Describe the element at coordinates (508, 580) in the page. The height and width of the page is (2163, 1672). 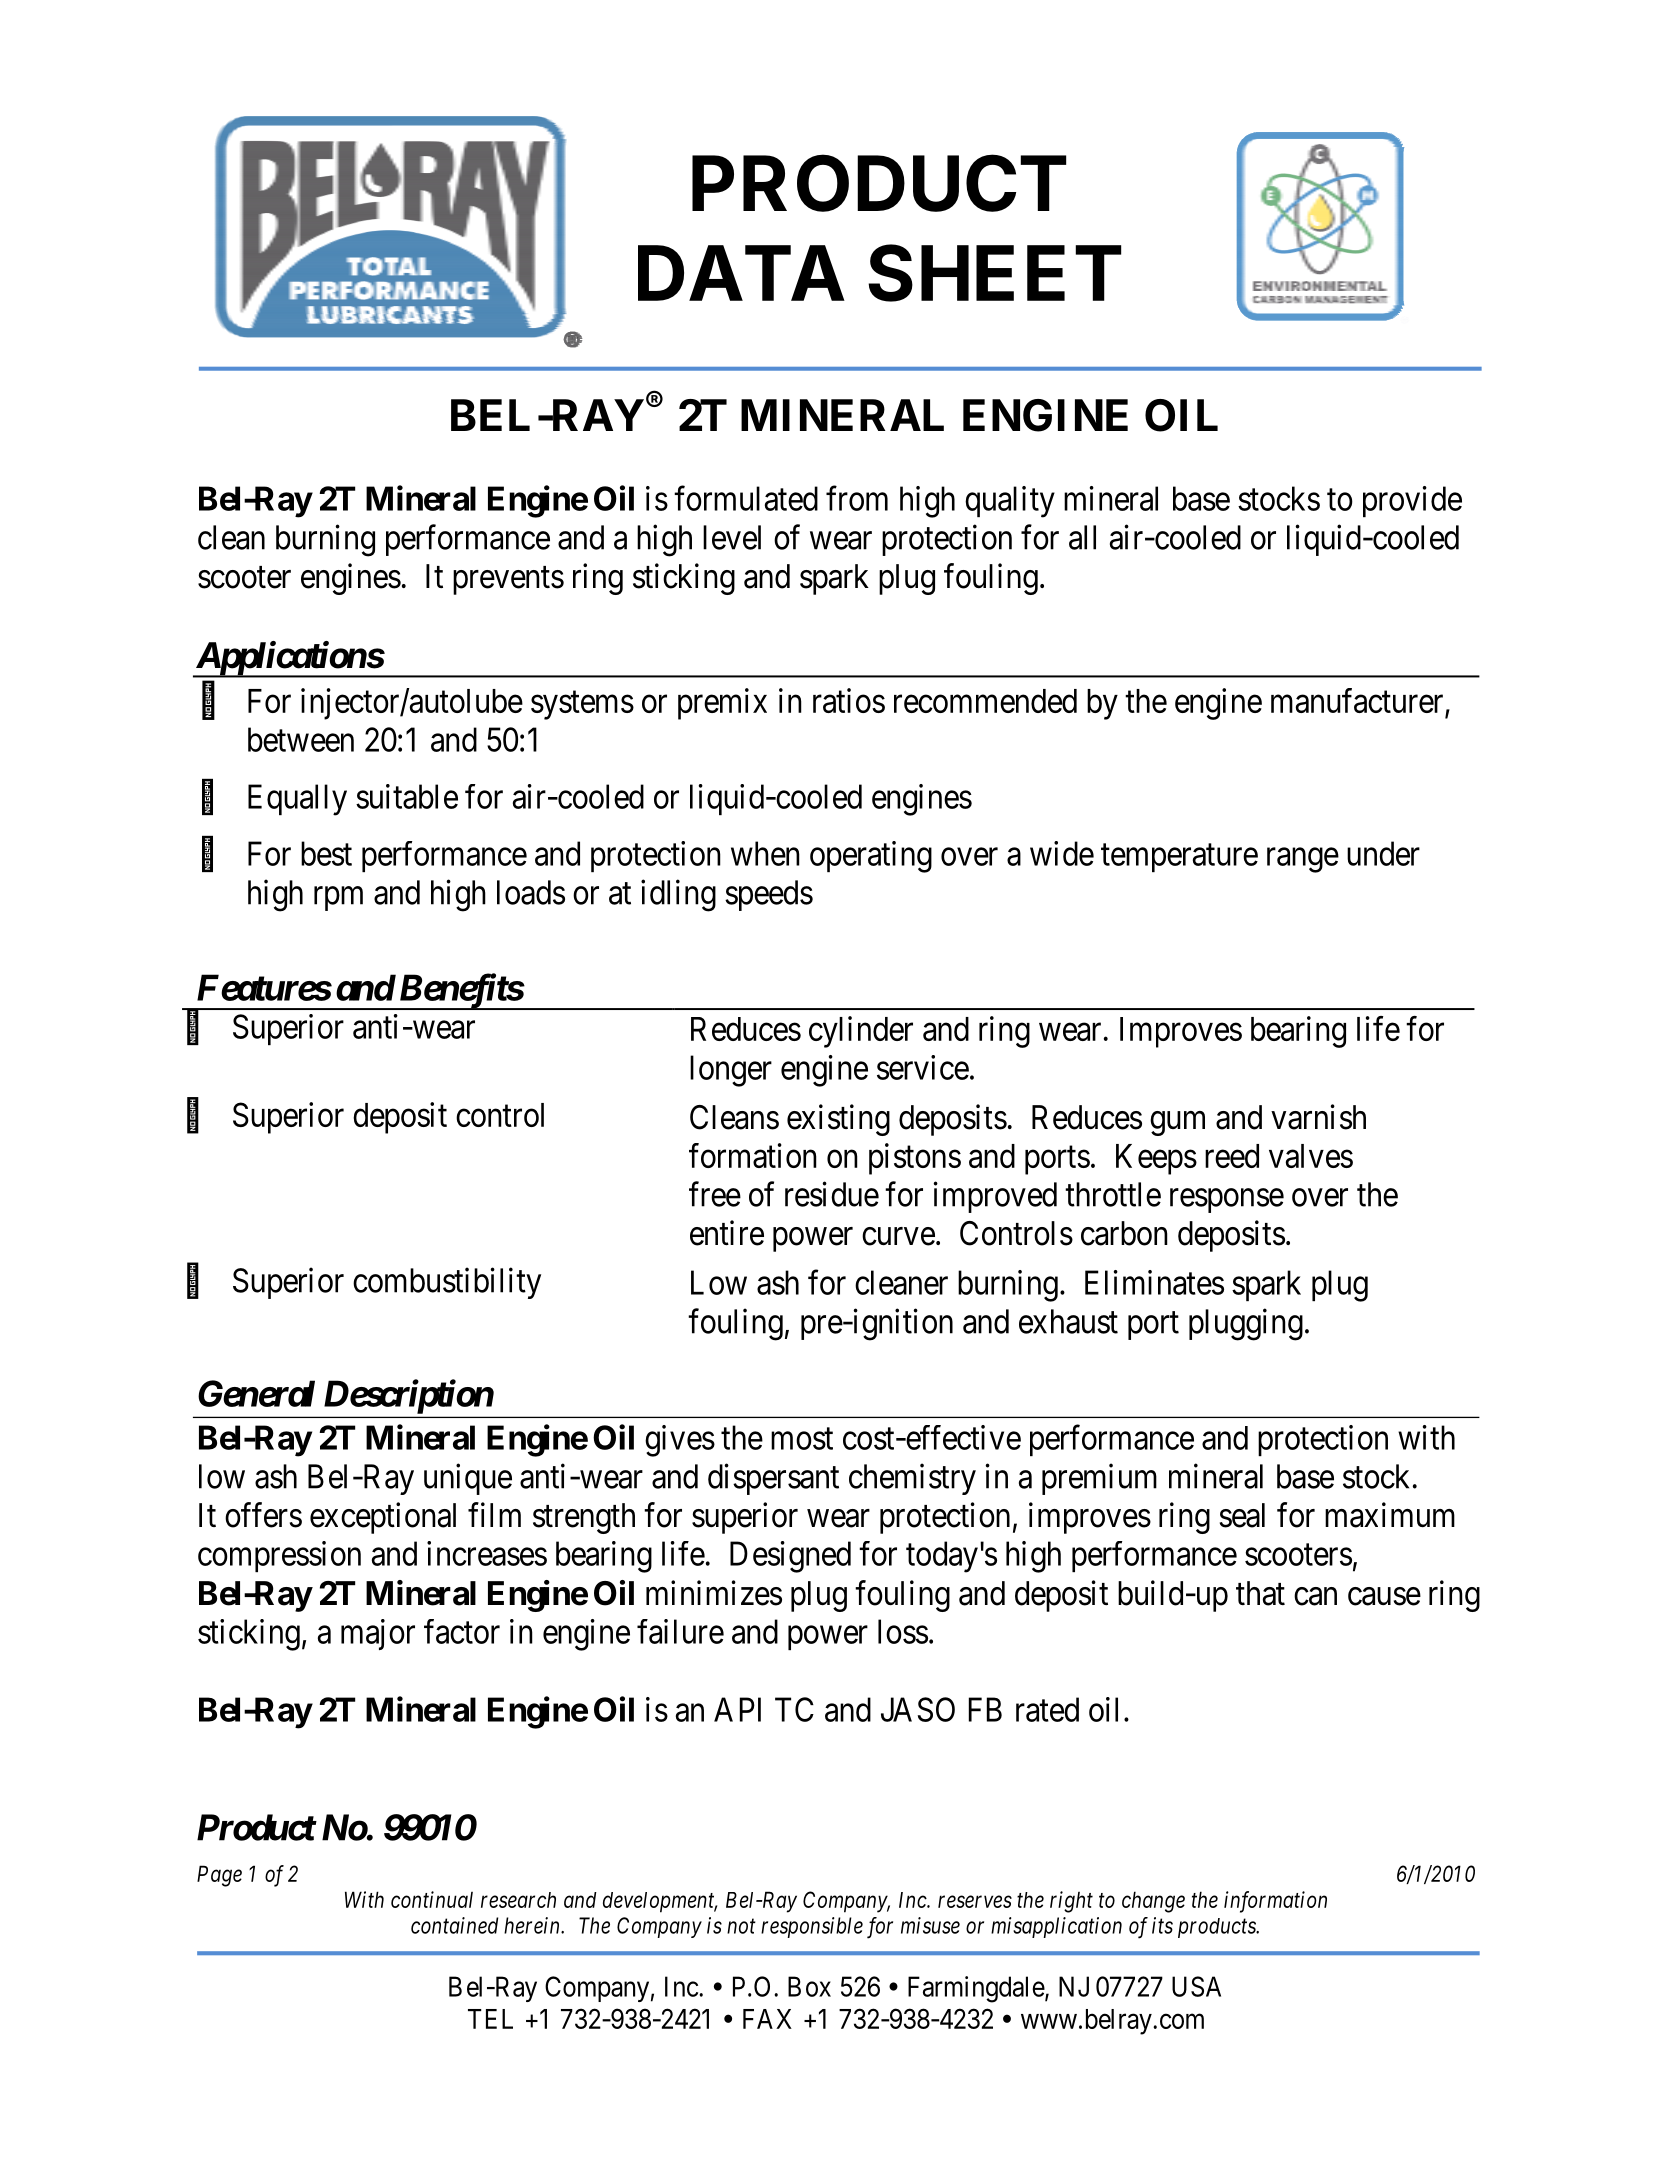
I see `prevents` at that location.
